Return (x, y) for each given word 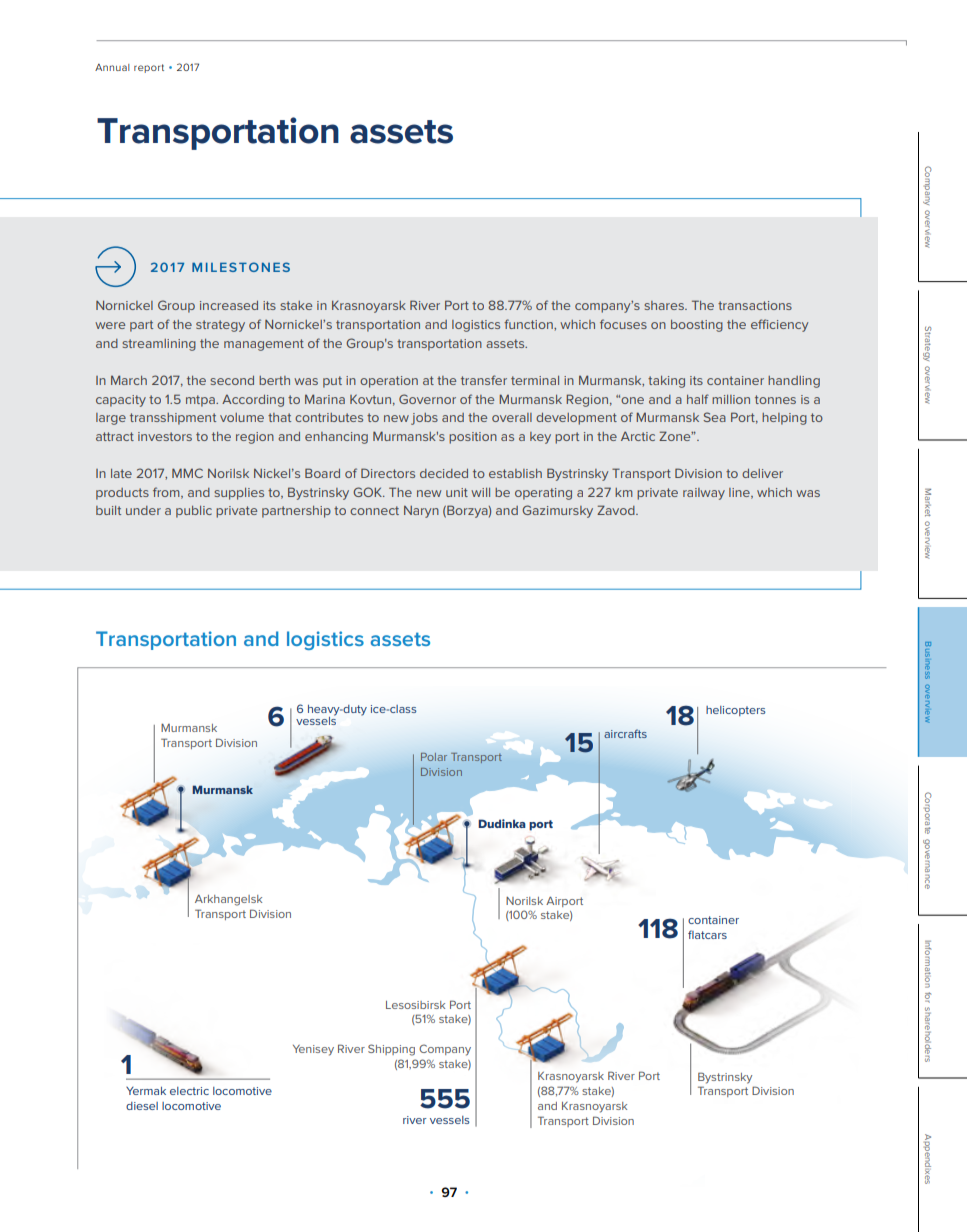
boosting (697, 326)
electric (189, 1091)
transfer (484, 380)
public (194, 512)
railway (704, 494)
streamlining (159, 345)
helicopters (736, 711)
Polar (434, 757)
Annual (112, 67)
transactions (755, 305)
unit (457, 492)
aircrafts (625, 733)
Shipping (391, 1050)
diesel (142, 1106)
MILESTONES (241, 267)
